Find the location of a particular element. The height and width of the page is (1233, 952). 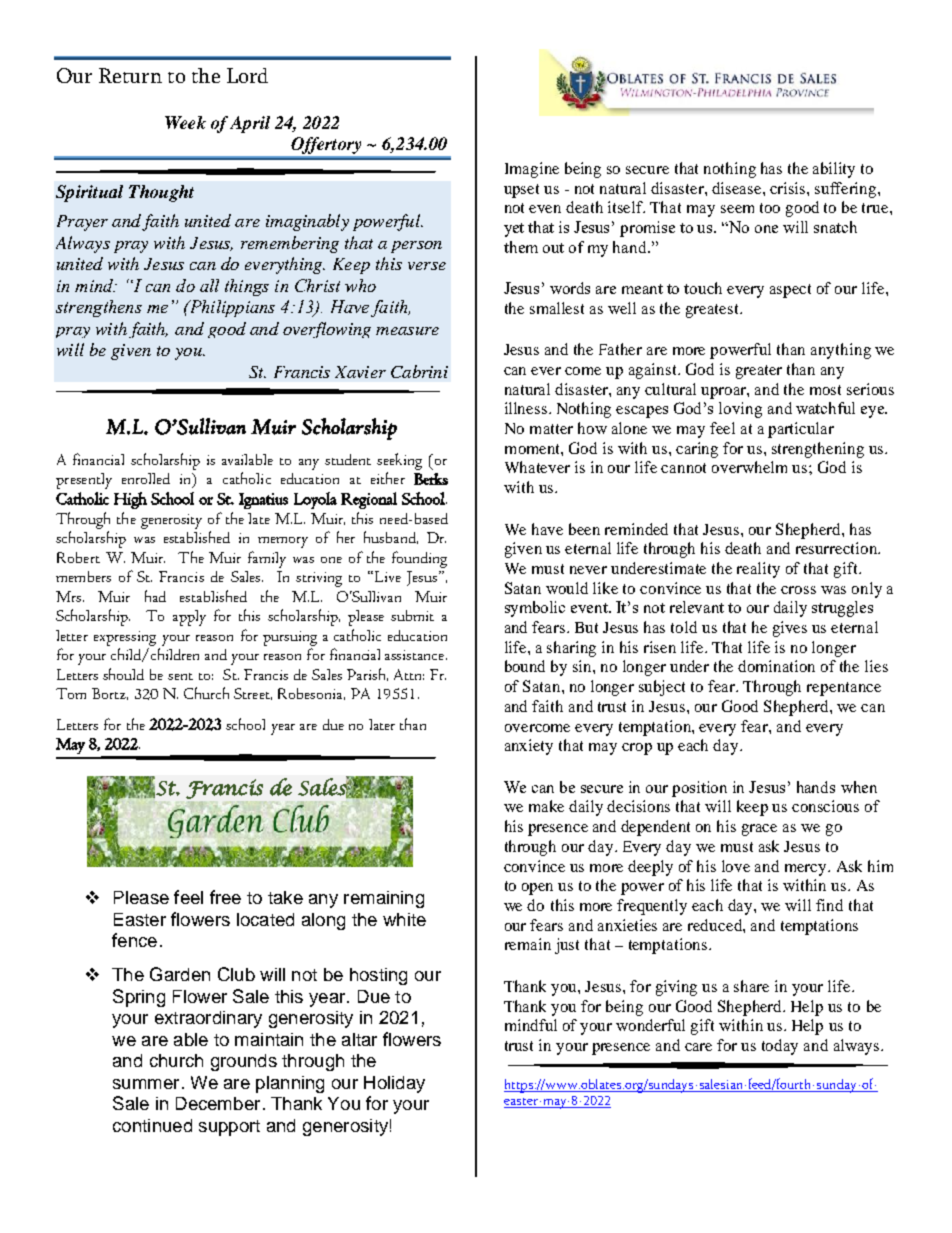

illness is located at coordinates (527, 408).
